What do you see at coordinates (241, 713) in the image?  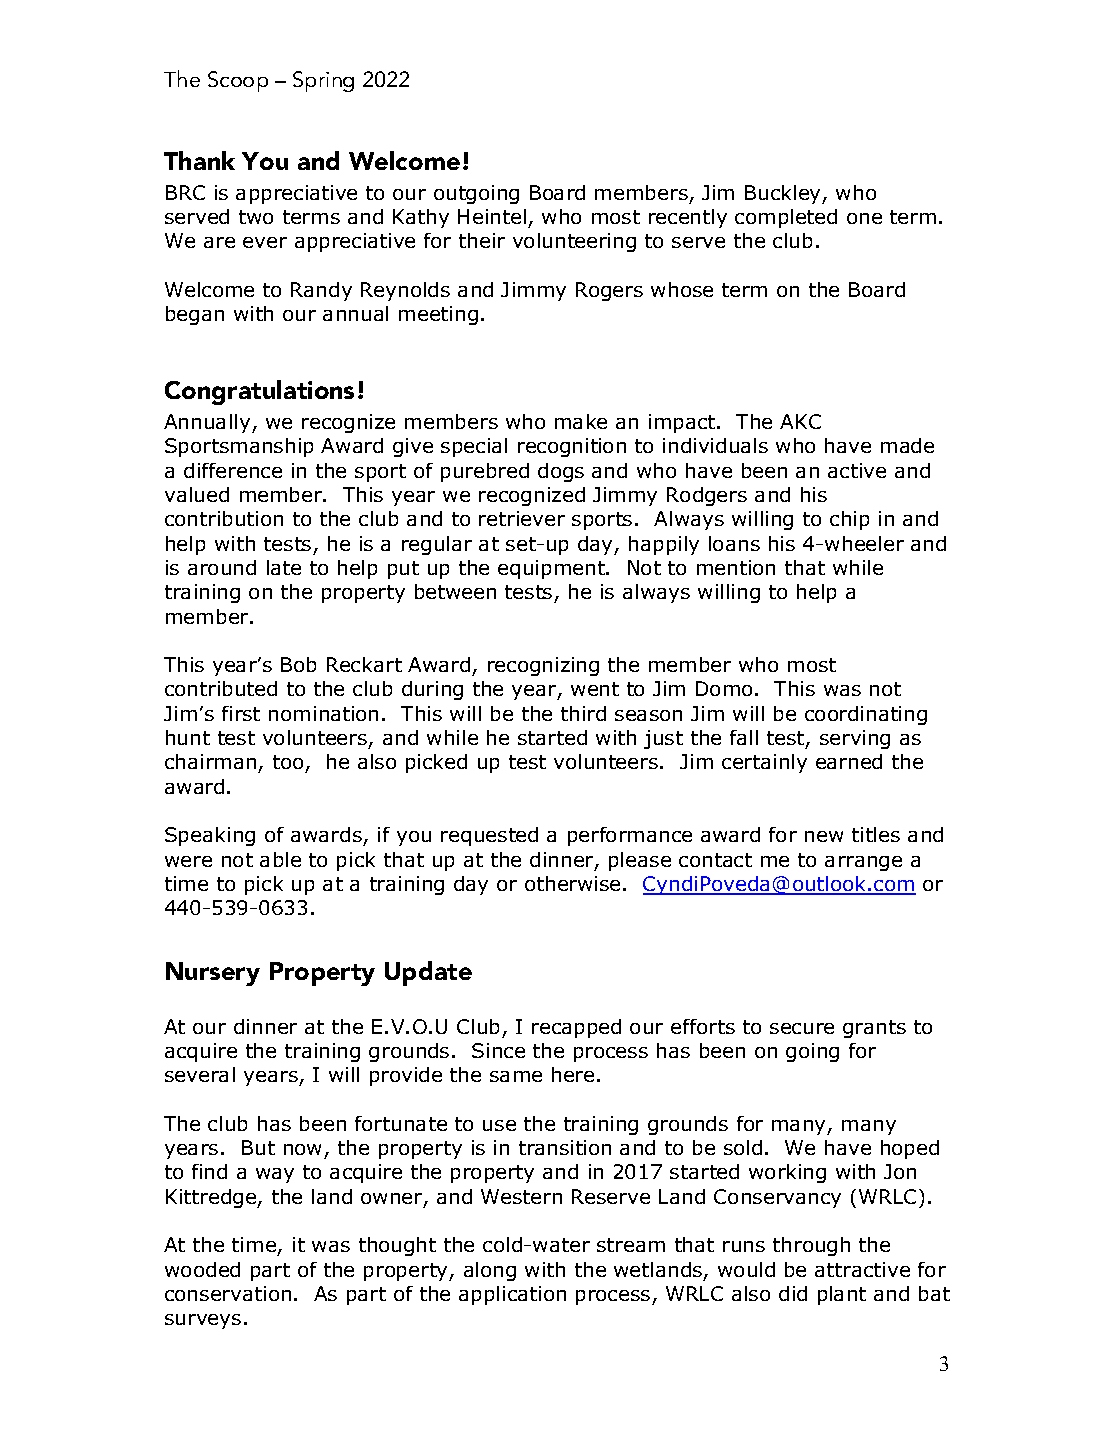 I see `first` at bounding box center [241, 713].
